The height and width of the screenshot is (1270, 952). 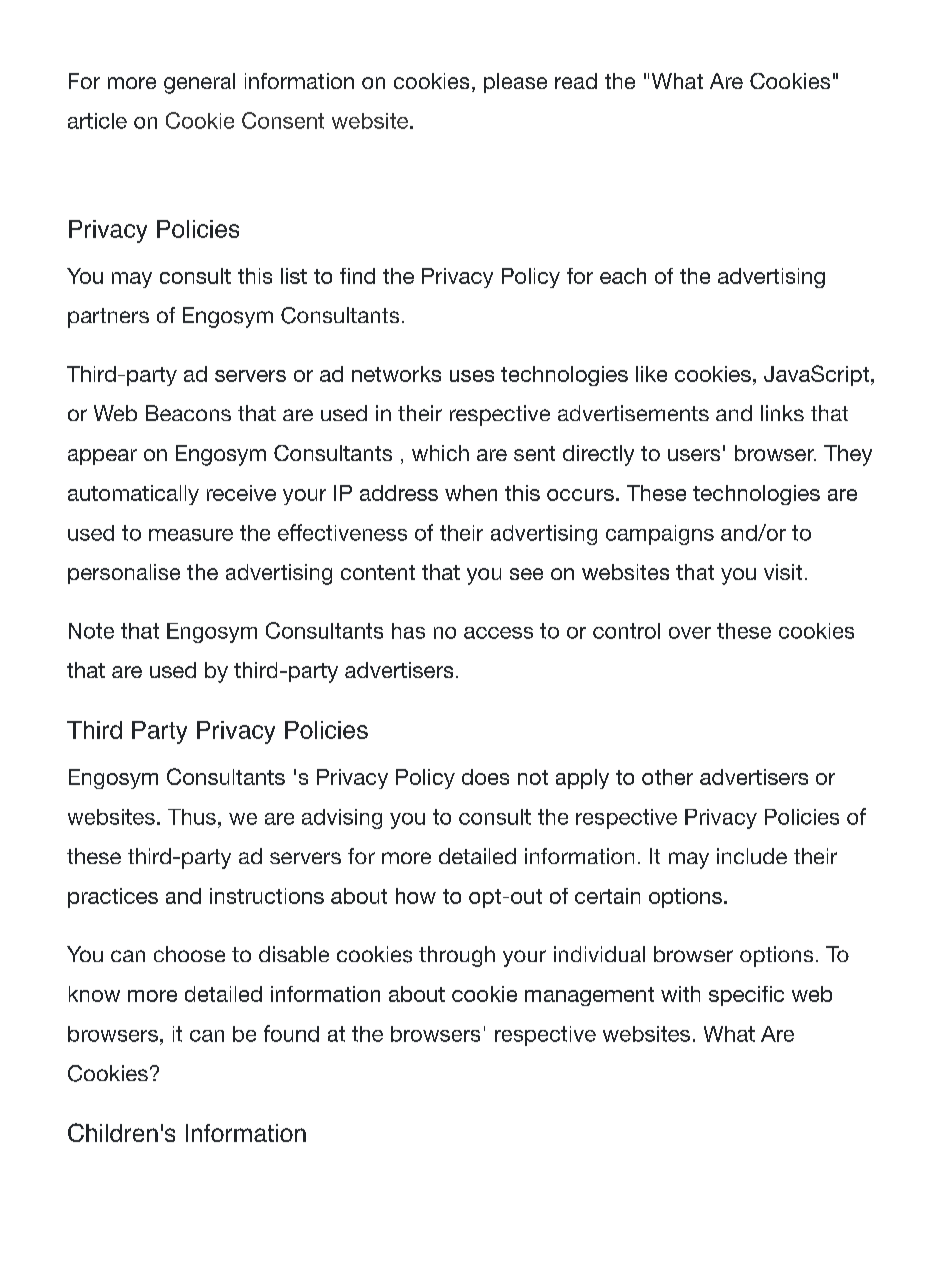 What do you see at coordinates (191, 535) in the screenshot?
I see `measure` at bounding box center [191, 535].
